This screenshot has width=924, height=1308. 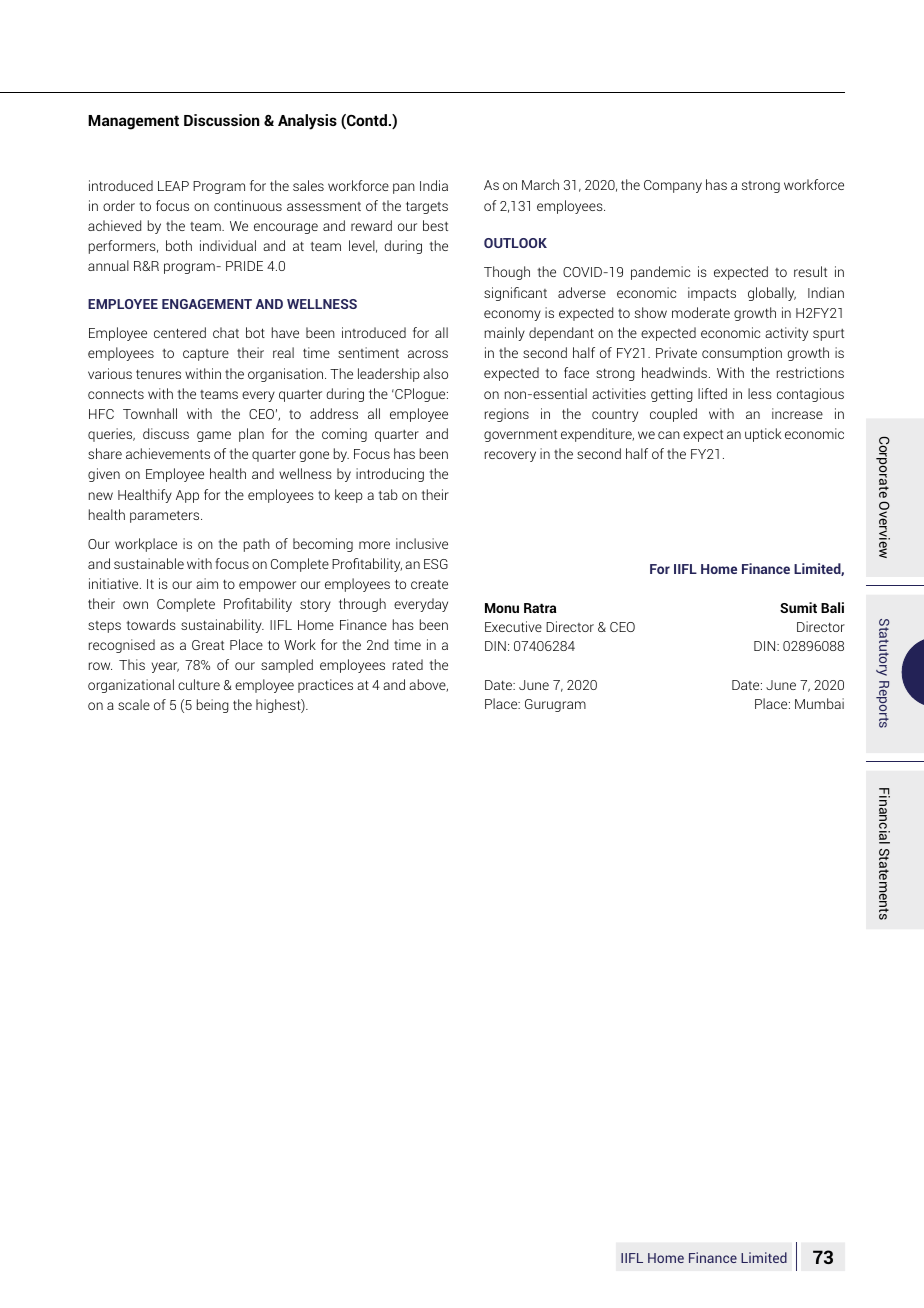 What do you see at coordinates (540, 184) in the screenshot?
I see `March` at bounding box center [540, 184].
